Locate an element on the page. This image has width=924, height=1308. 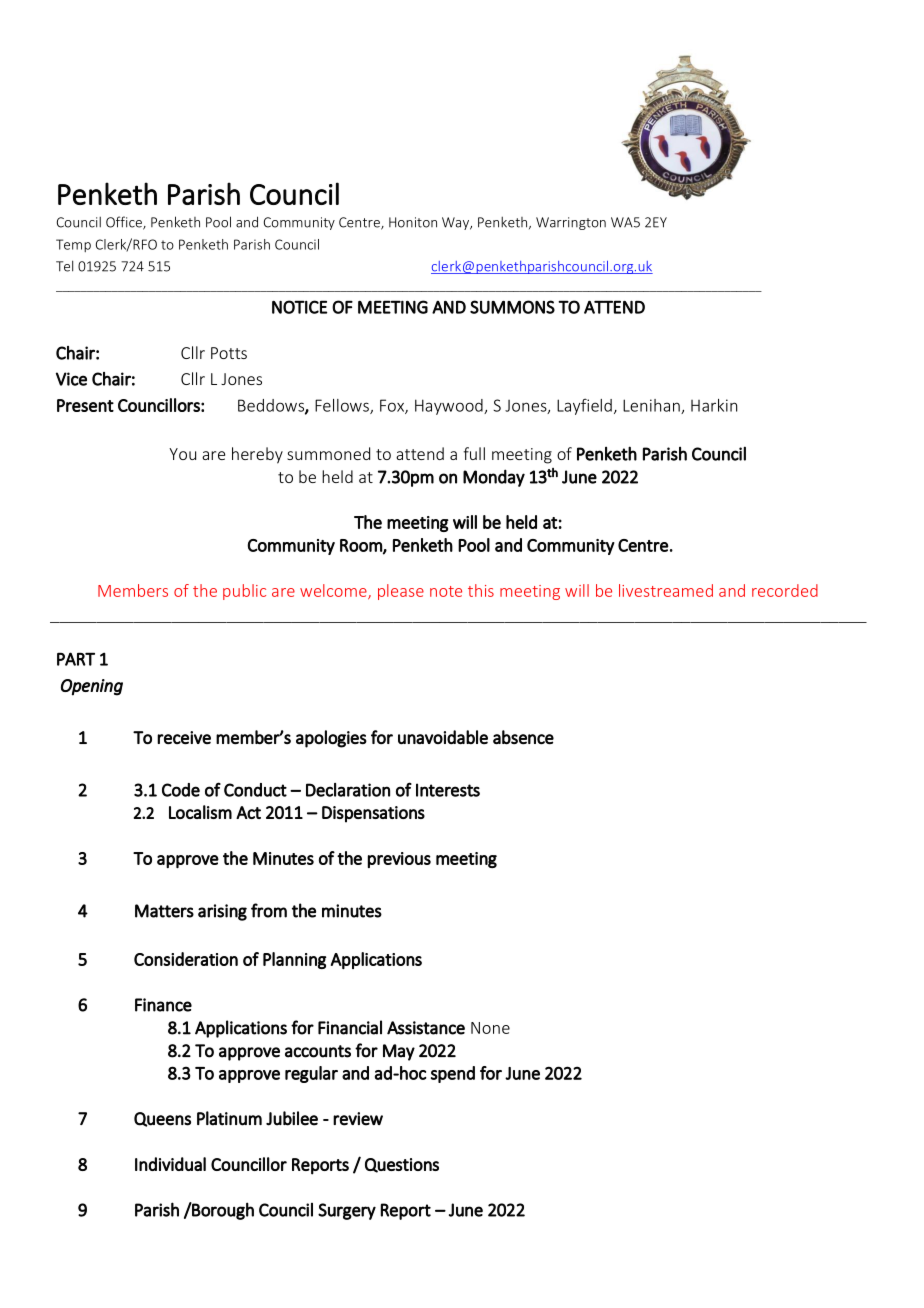
receive is located at coordinates (184, 738).
